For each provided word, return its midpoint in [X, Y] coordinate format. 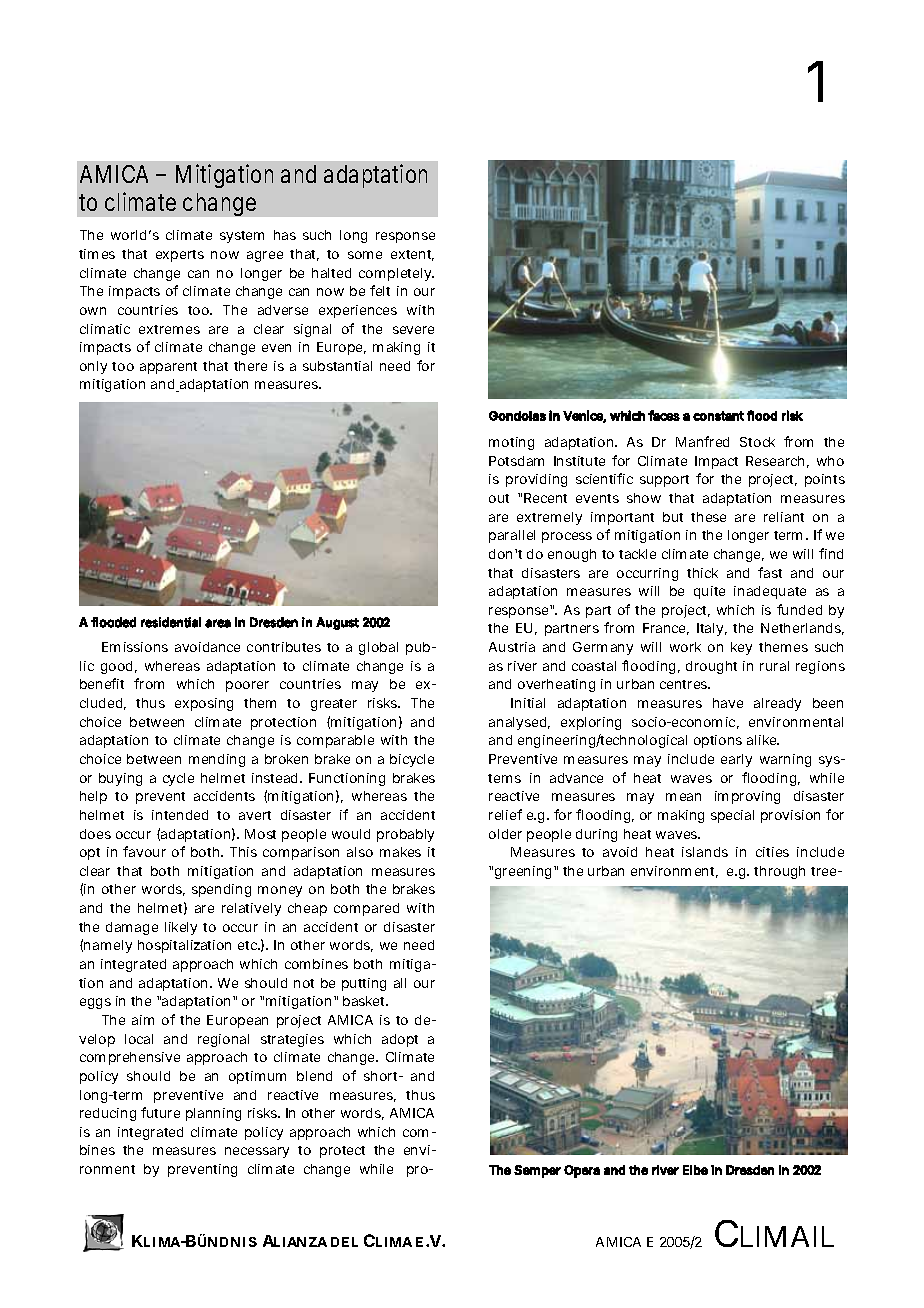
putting [364, 984]
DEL [344, 1242]
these [708, 517]
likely [181, 928]
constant [718, 416]
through [779, 872]
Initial [528, 703]
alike [763, 740]
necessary [257, 1152]
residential [171, 622]
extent [412, 255]
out [499, 498]
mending [217, 760]
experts [180, 256]
